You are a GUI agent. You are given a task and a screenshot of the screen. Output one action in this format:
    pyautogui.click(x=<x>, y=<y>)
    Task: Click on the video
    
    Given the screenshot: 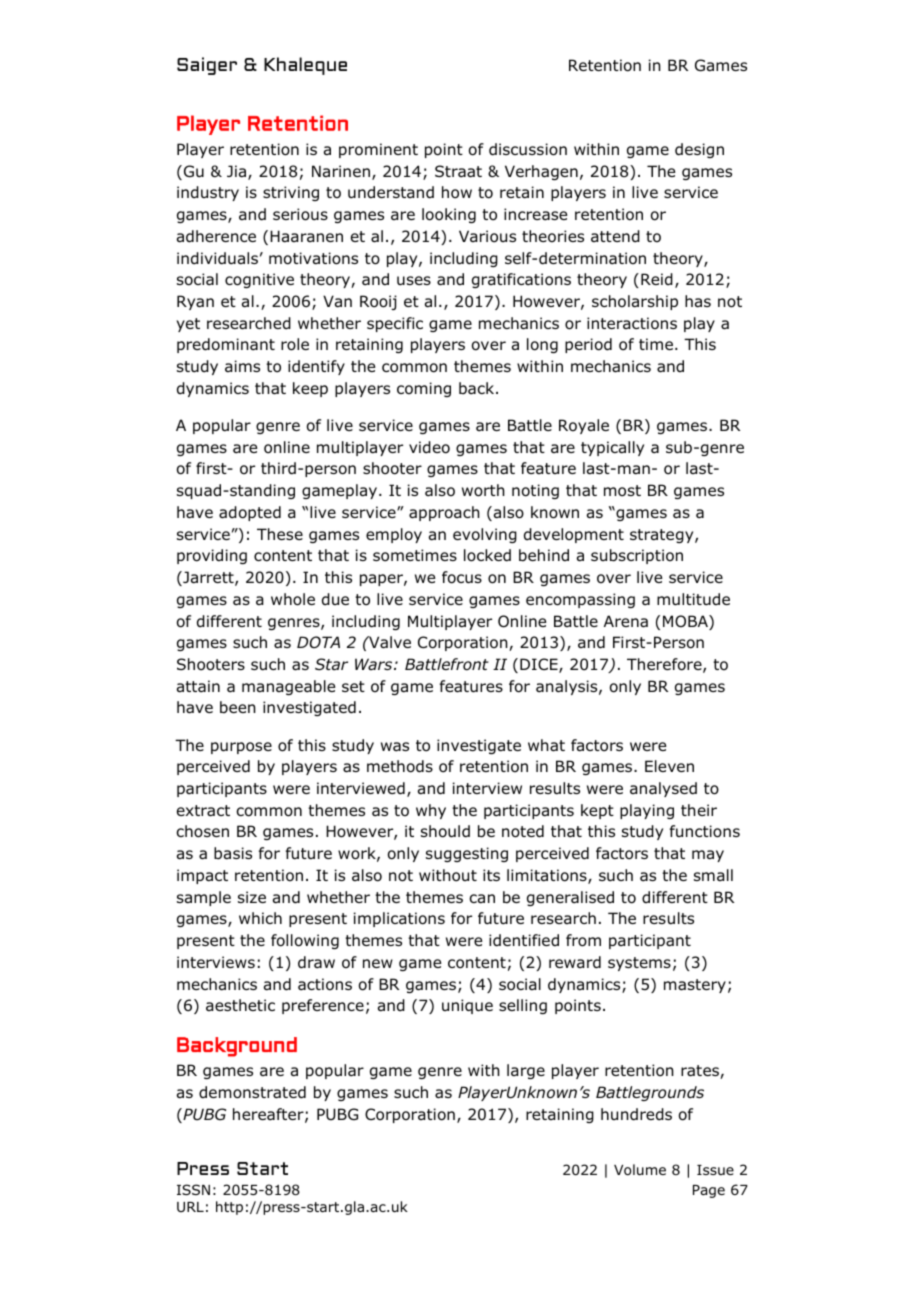 What is the action you would take?
    pyautogui.click(x=429, y=447)
